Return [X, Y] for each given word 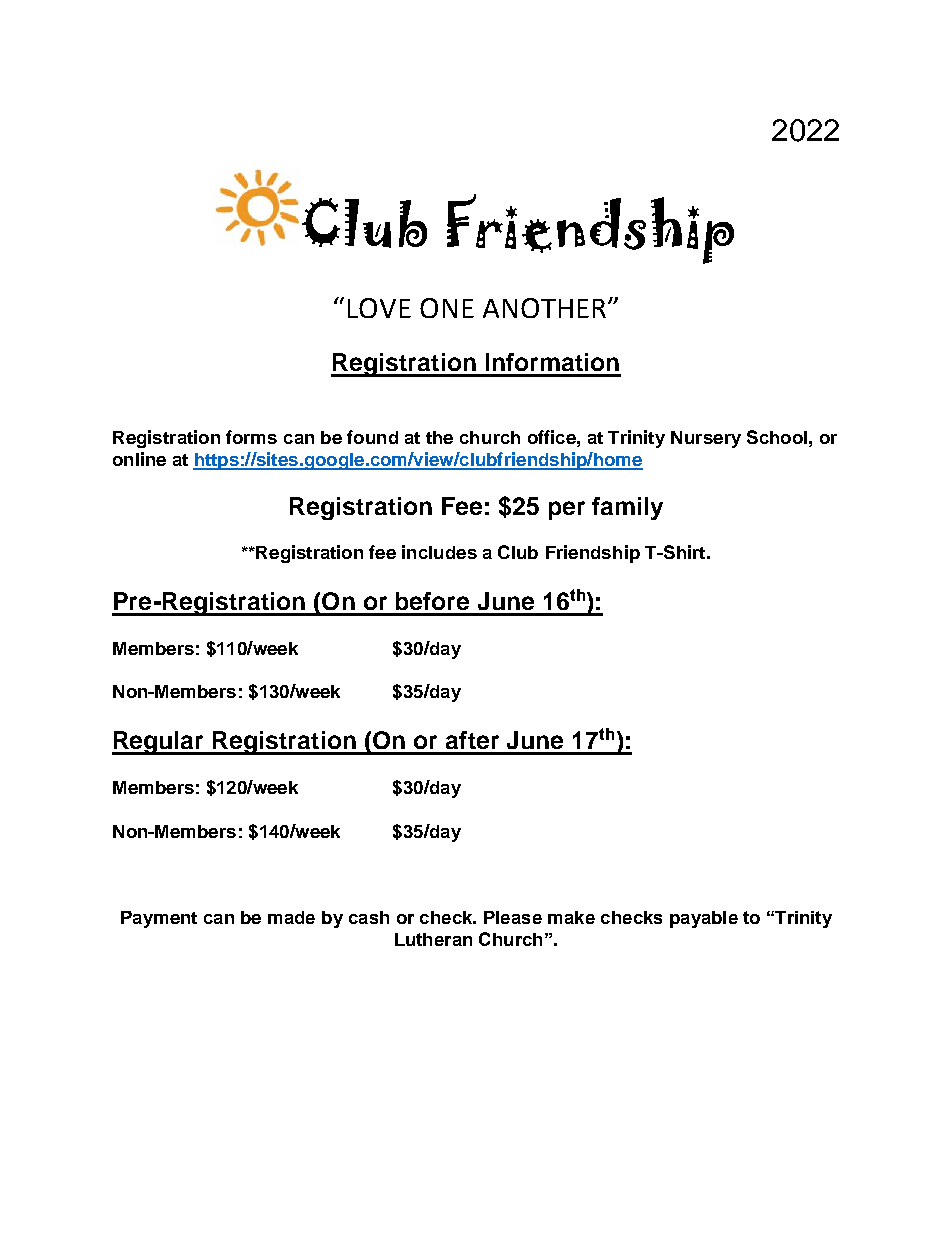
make [571, 917]
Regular [159, 743]
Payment [159, 919]
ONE [447, 308]
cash [369, 917]
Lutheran [433, 939]
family [627, 508]
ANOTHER [546, 308]
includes [439, 552]
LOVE [379, 308]
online [139, 459]
